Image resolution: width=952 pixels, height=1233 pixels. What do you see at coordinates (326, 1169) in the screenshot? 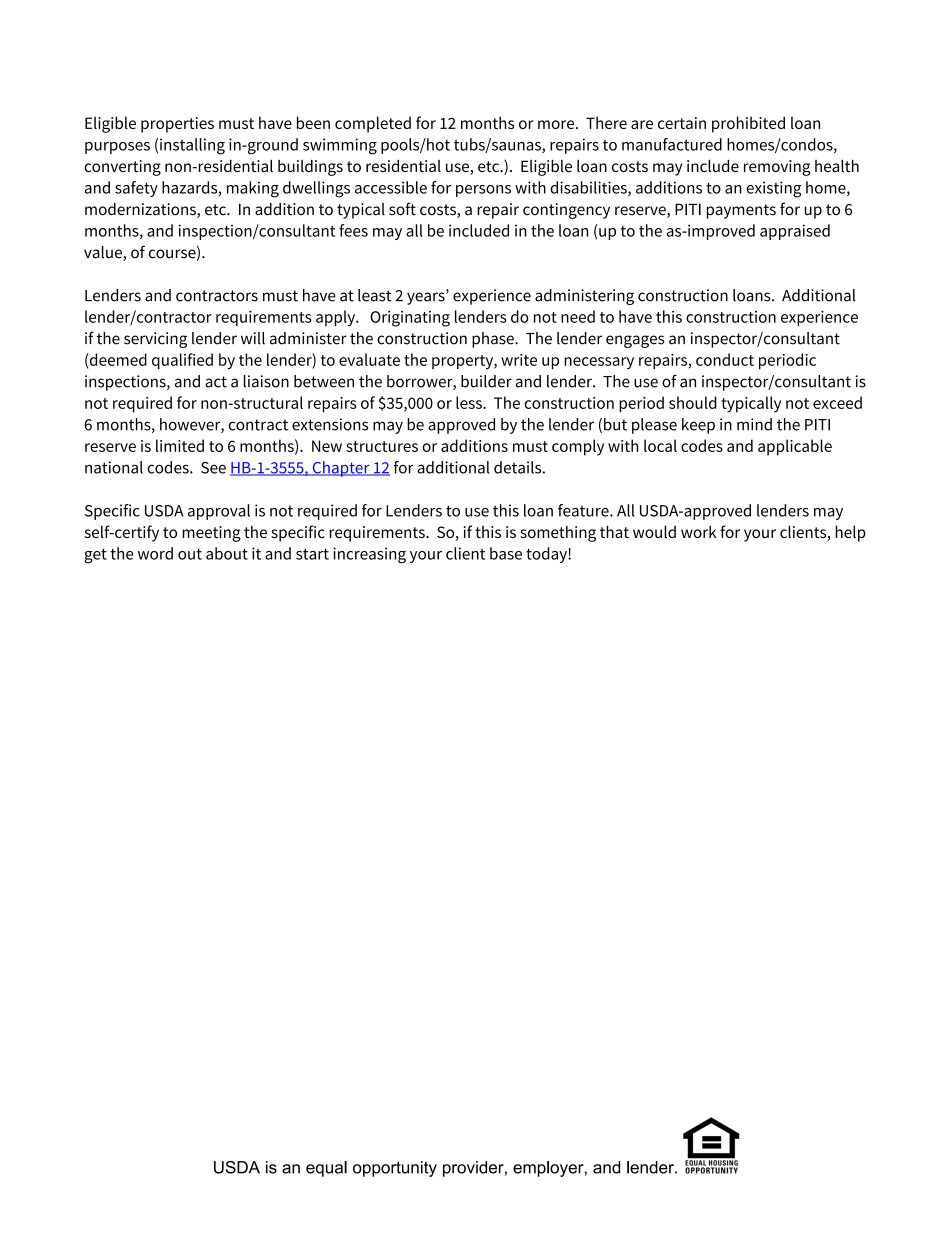
I see `equal` at bounding box center [326, 1169].
